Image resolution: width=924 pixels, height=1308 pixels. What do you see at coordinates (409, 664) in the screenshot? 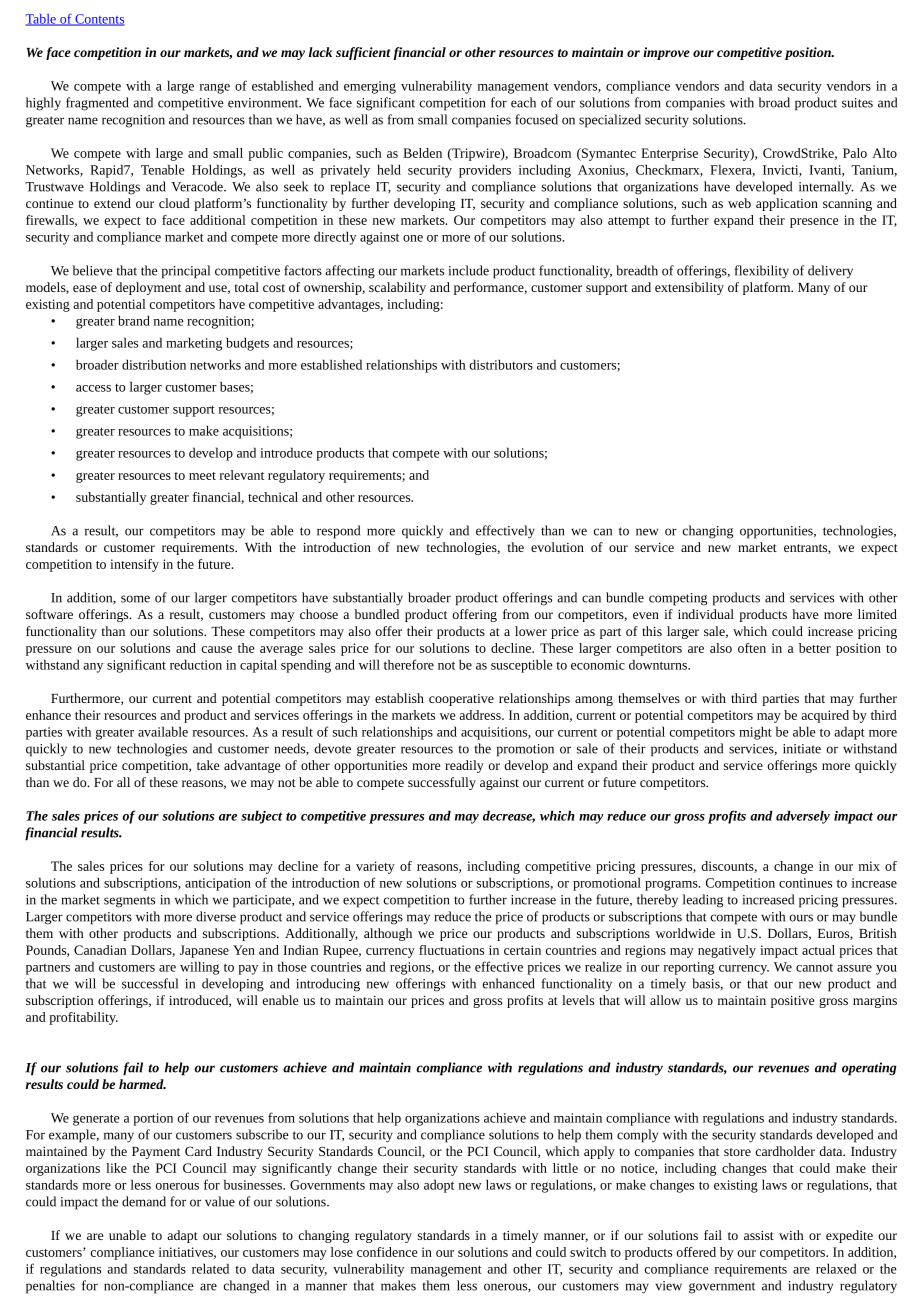
I see `therefore` at bounding box center [409, 664].
